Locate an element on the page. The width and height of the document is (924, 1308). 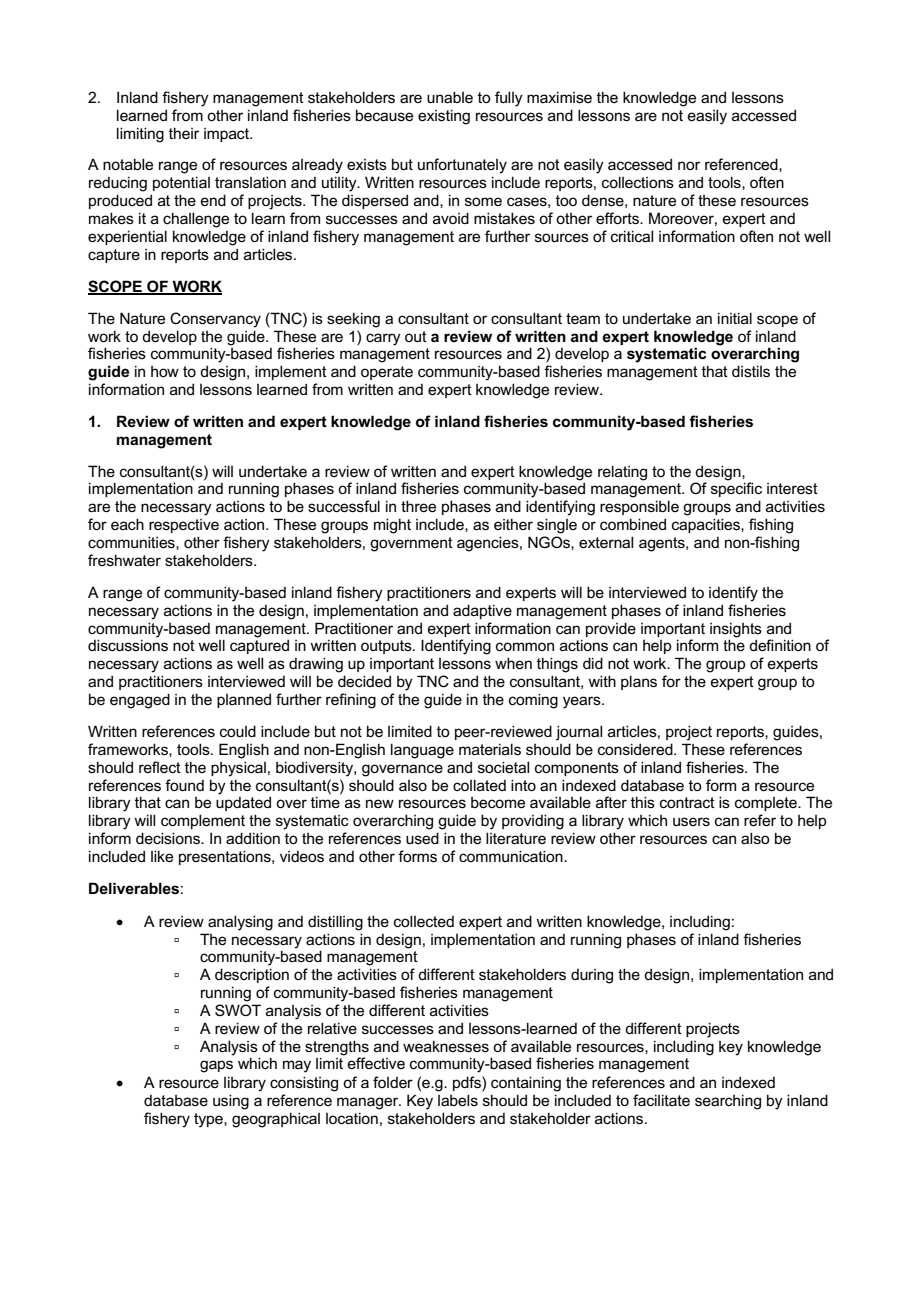
their is located at coordinates (184, 133).
